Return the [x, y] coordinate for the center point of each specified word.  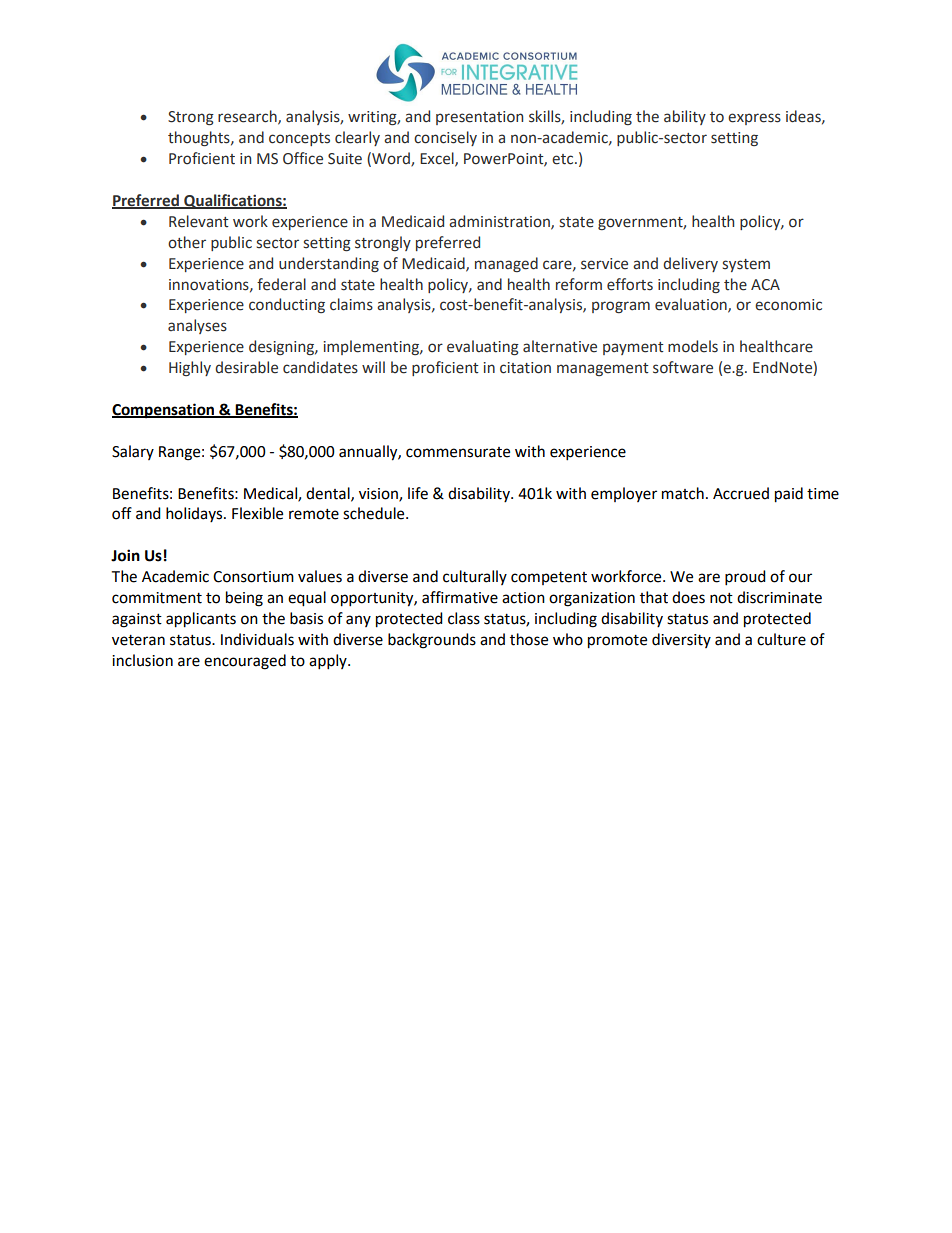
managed [506, 264]
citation [525, 368]
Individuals [257, 639]
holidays [195, 514]
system [746, 265]
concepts [299, 139]
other [187, 242]
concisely [445, 138]
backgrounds [432, 641]
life [418, 493]
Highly [190, 368]
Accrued [741, 493]
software [683, 367]
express [754, 119]
